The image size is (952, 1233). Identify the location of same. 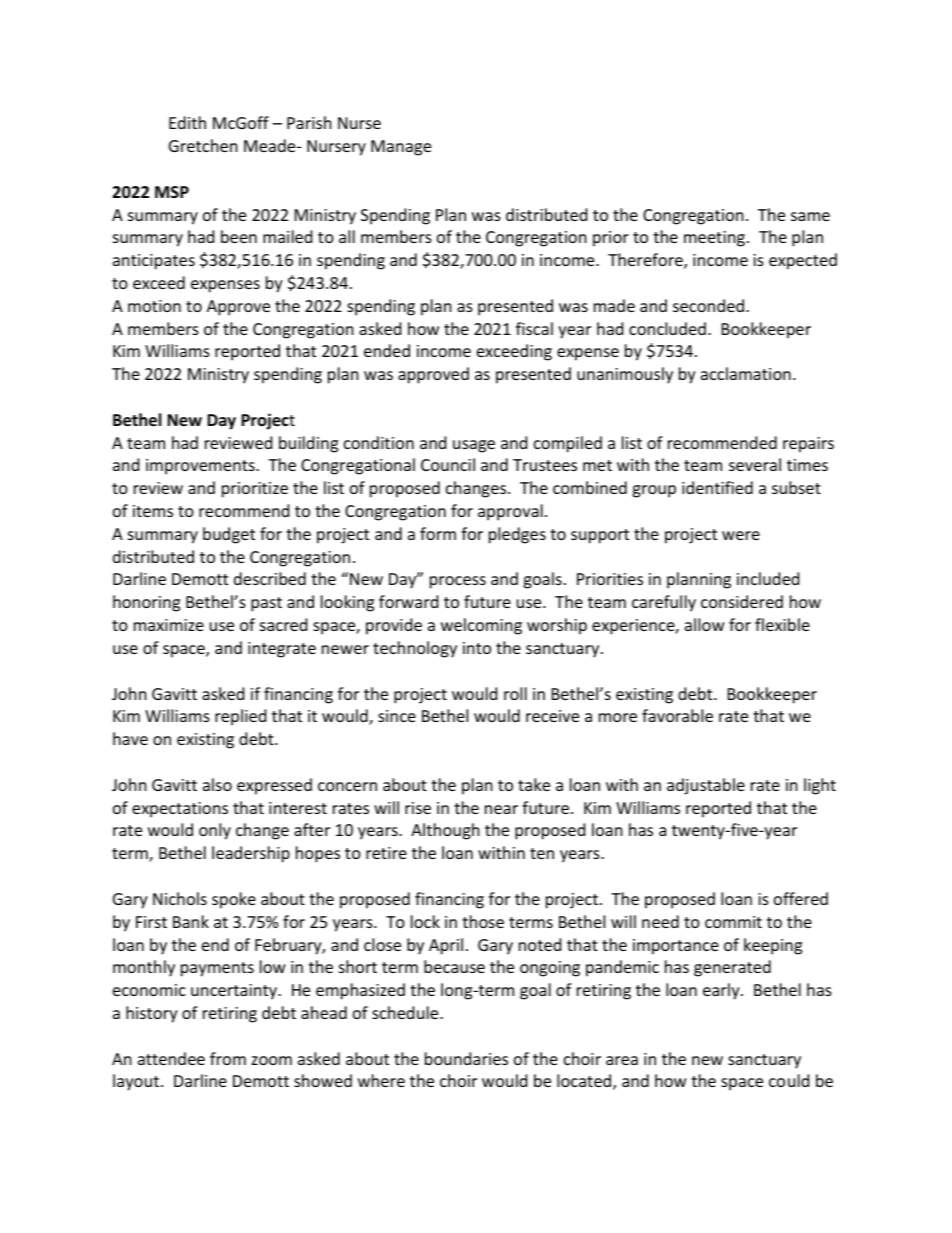
(810, 216).
